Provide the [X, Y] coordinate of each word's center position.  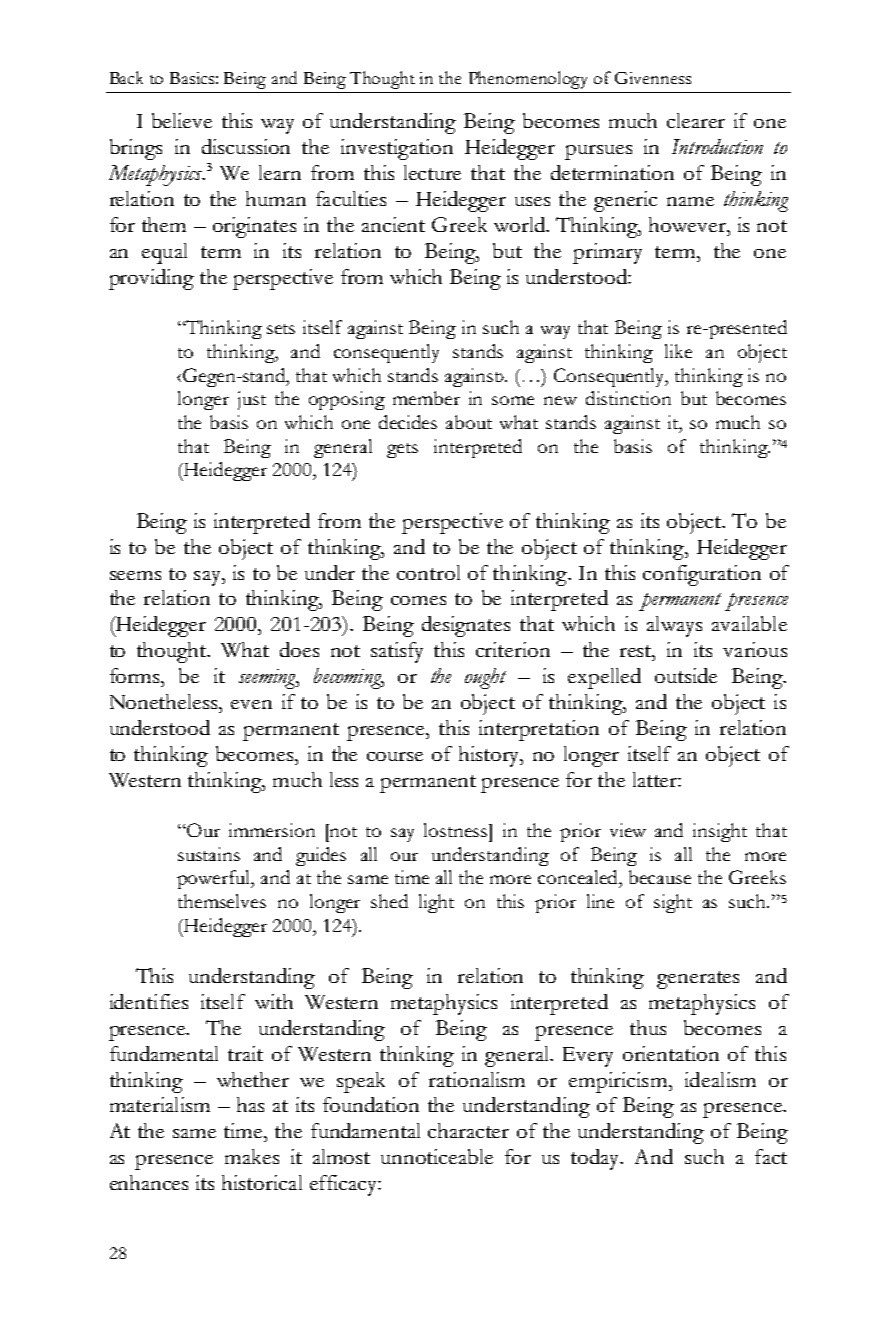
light [436, 903]
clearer [696, 120]
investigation [397, 149]
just [252, 400]
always [674, 626]
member [426, 398]
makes [252, 1156]
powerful [215, 879]
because [660, 877]
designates [466, 626]
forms [136, 675]
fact [771, 1156]
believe [182, 120]
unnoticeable [437, 1156]
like [678, 351]
